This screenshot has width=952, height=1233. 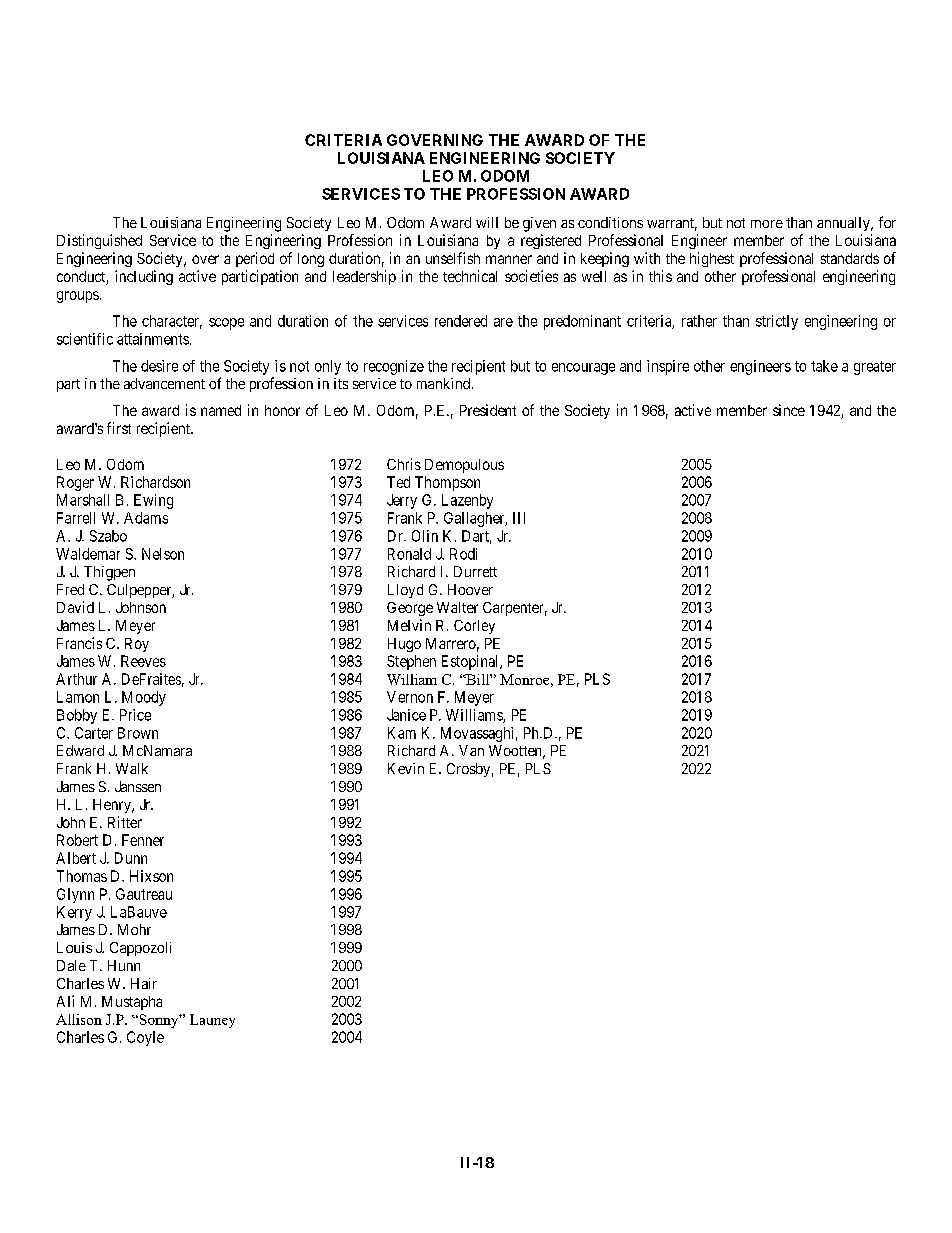 I want to click on Distinguished, so click(x=99, y=241).
